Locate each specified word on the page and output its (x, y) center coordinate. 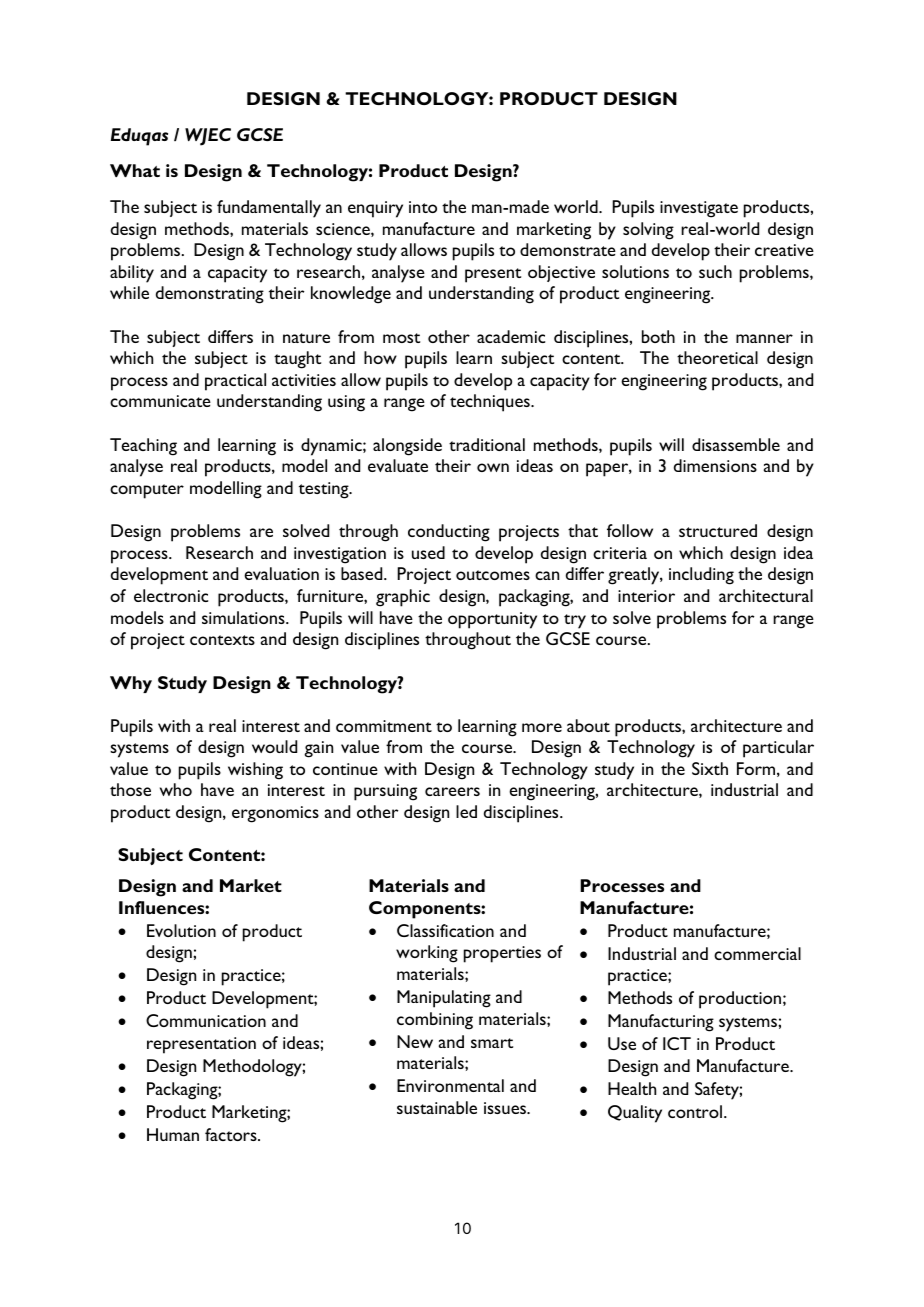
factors (232, 1134)
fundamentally (269, 209)
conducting (449, 533)
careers (452, 791)
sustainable (437, 1107)
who (176, 789)
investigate (699, 209)
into (423, 207)
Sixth (710, 768)
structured (718, 530)
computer (147, 491)
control (696, 1111)
